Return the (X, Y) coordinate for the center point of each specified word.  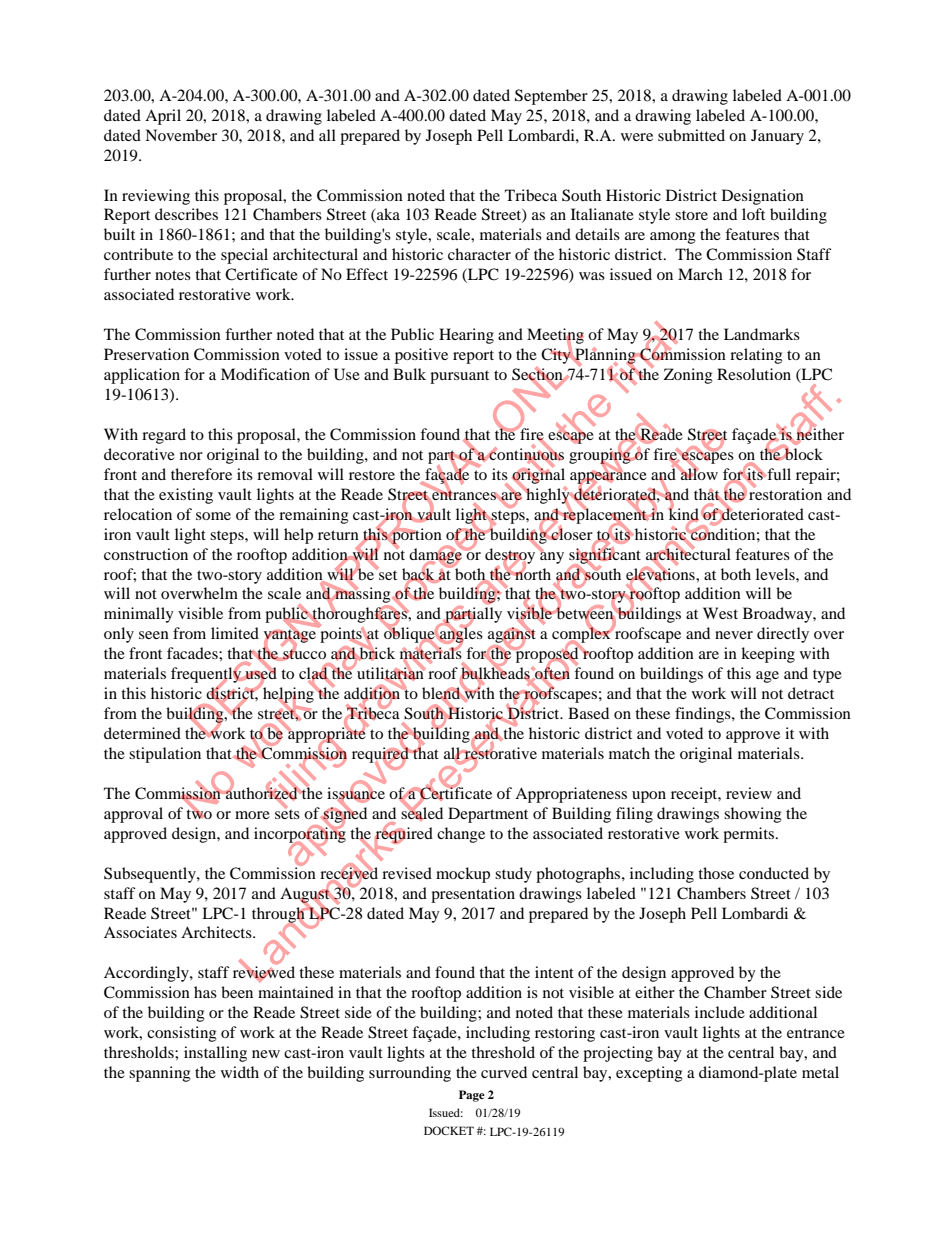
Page (472, 1096)
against (512, 635)
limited (235, 633)
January (777, 137)
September (551, 97)
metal (820, 1072)
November (181, 135)
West (720, 613)
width (240, 1072)
